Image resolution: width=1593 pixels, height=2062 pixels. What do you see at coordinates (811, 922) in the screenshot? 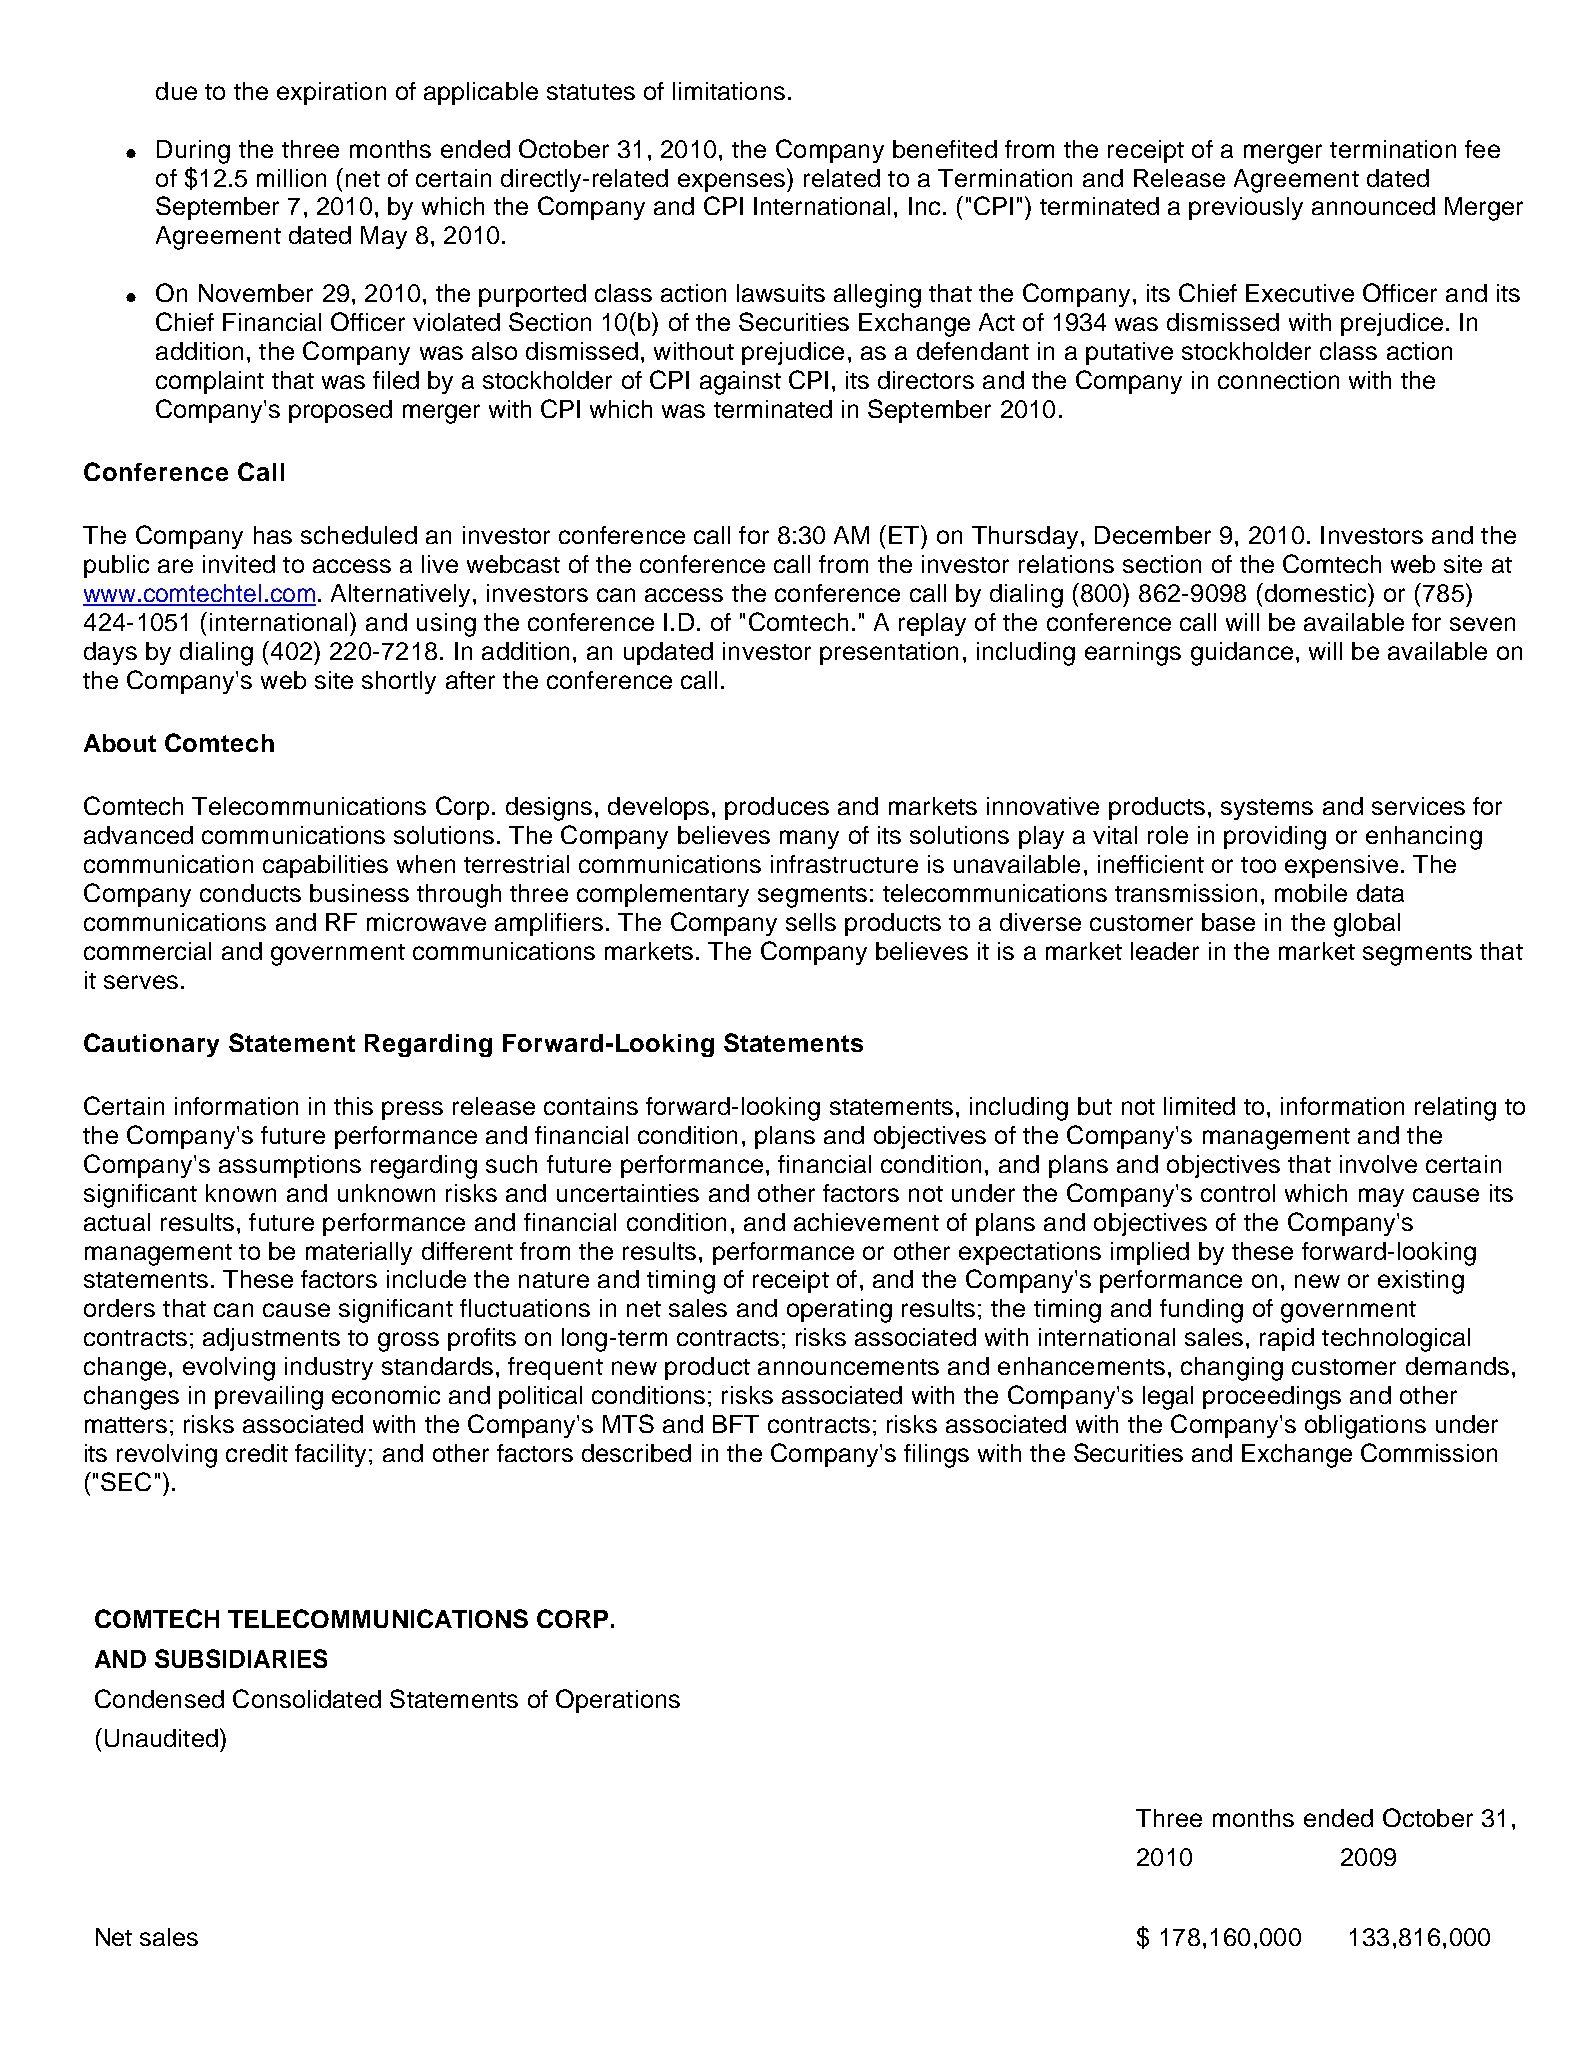
I see `sells` at bounding box center [811, 922].
